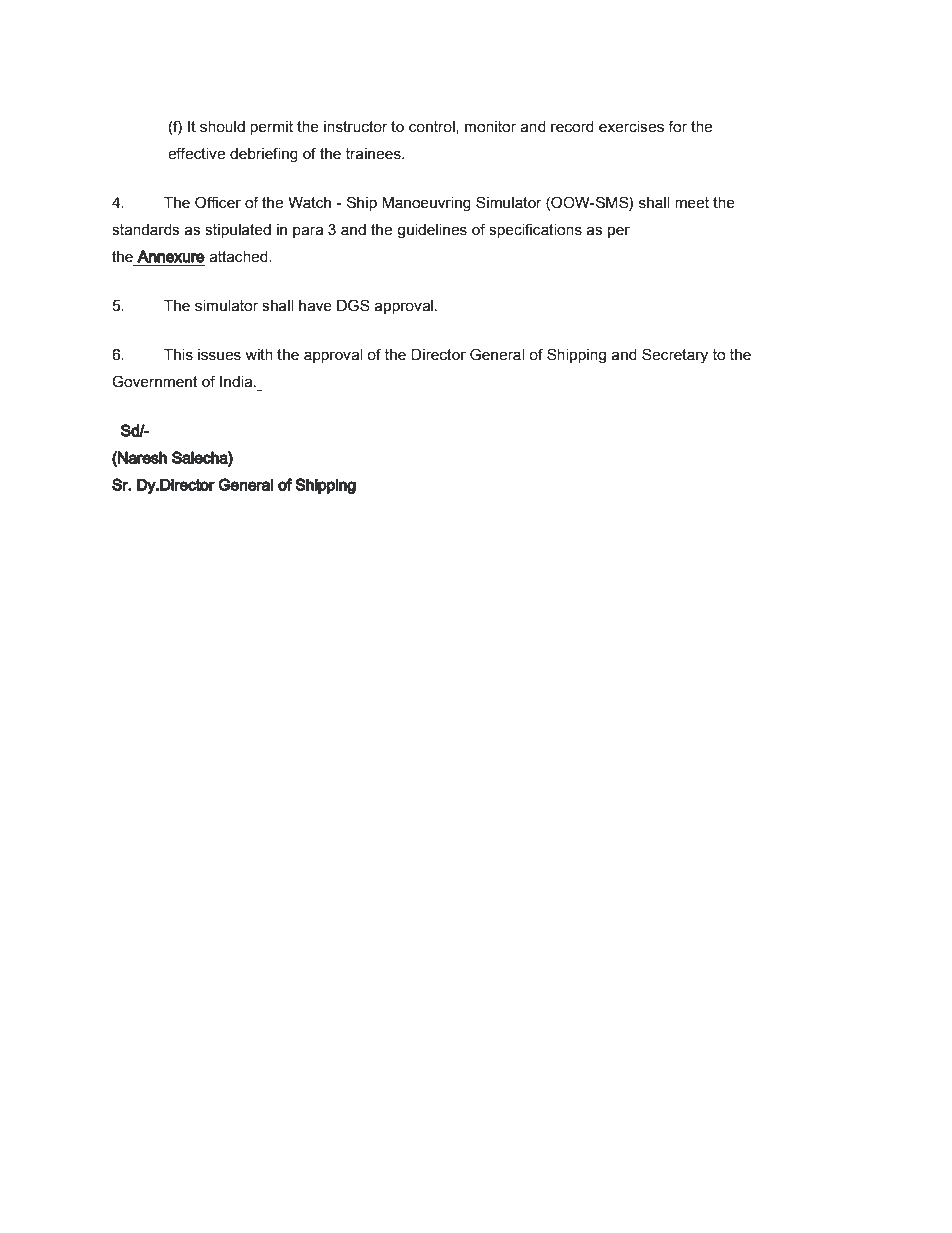  I want to click on should, so click(222, 127).
